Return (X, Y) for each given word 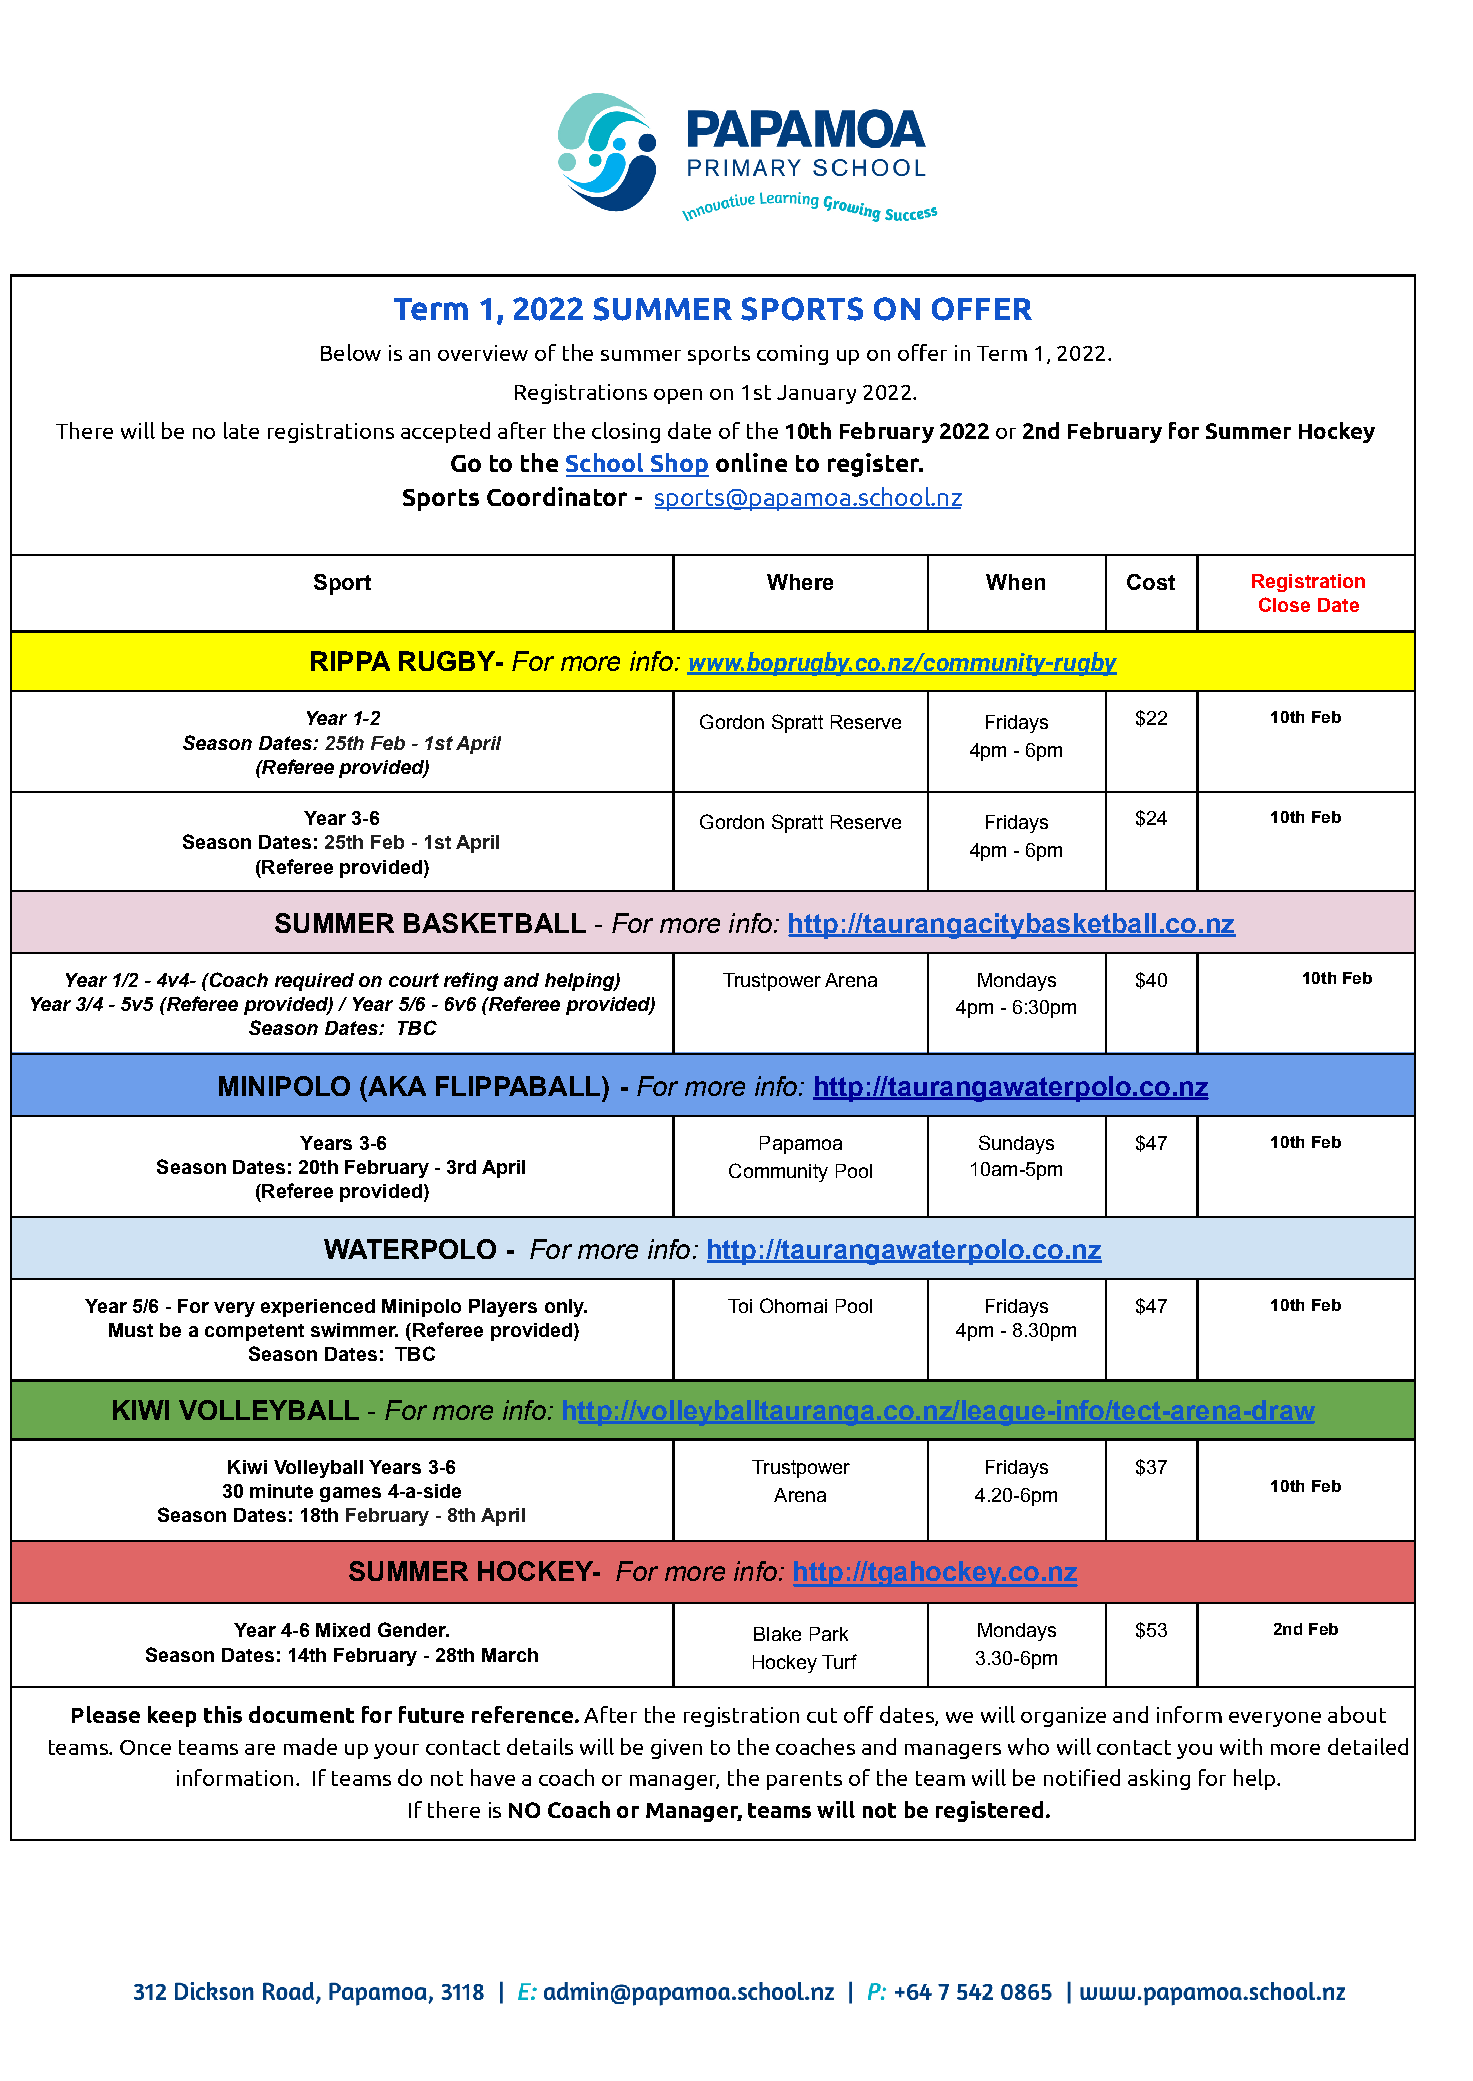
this (223, 1714)
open (678, 396)
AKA (396, 1086)
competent (254, 1332)
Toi (740, 1306)
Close (1284, 604)
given (676, 1749)
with (1241, 1746)
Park (829, 1634)
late (241, 430)
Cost (1151, 582)
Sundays (1016, 1144)
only (565, 1308)
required (314, 982)
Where (800, 582)
